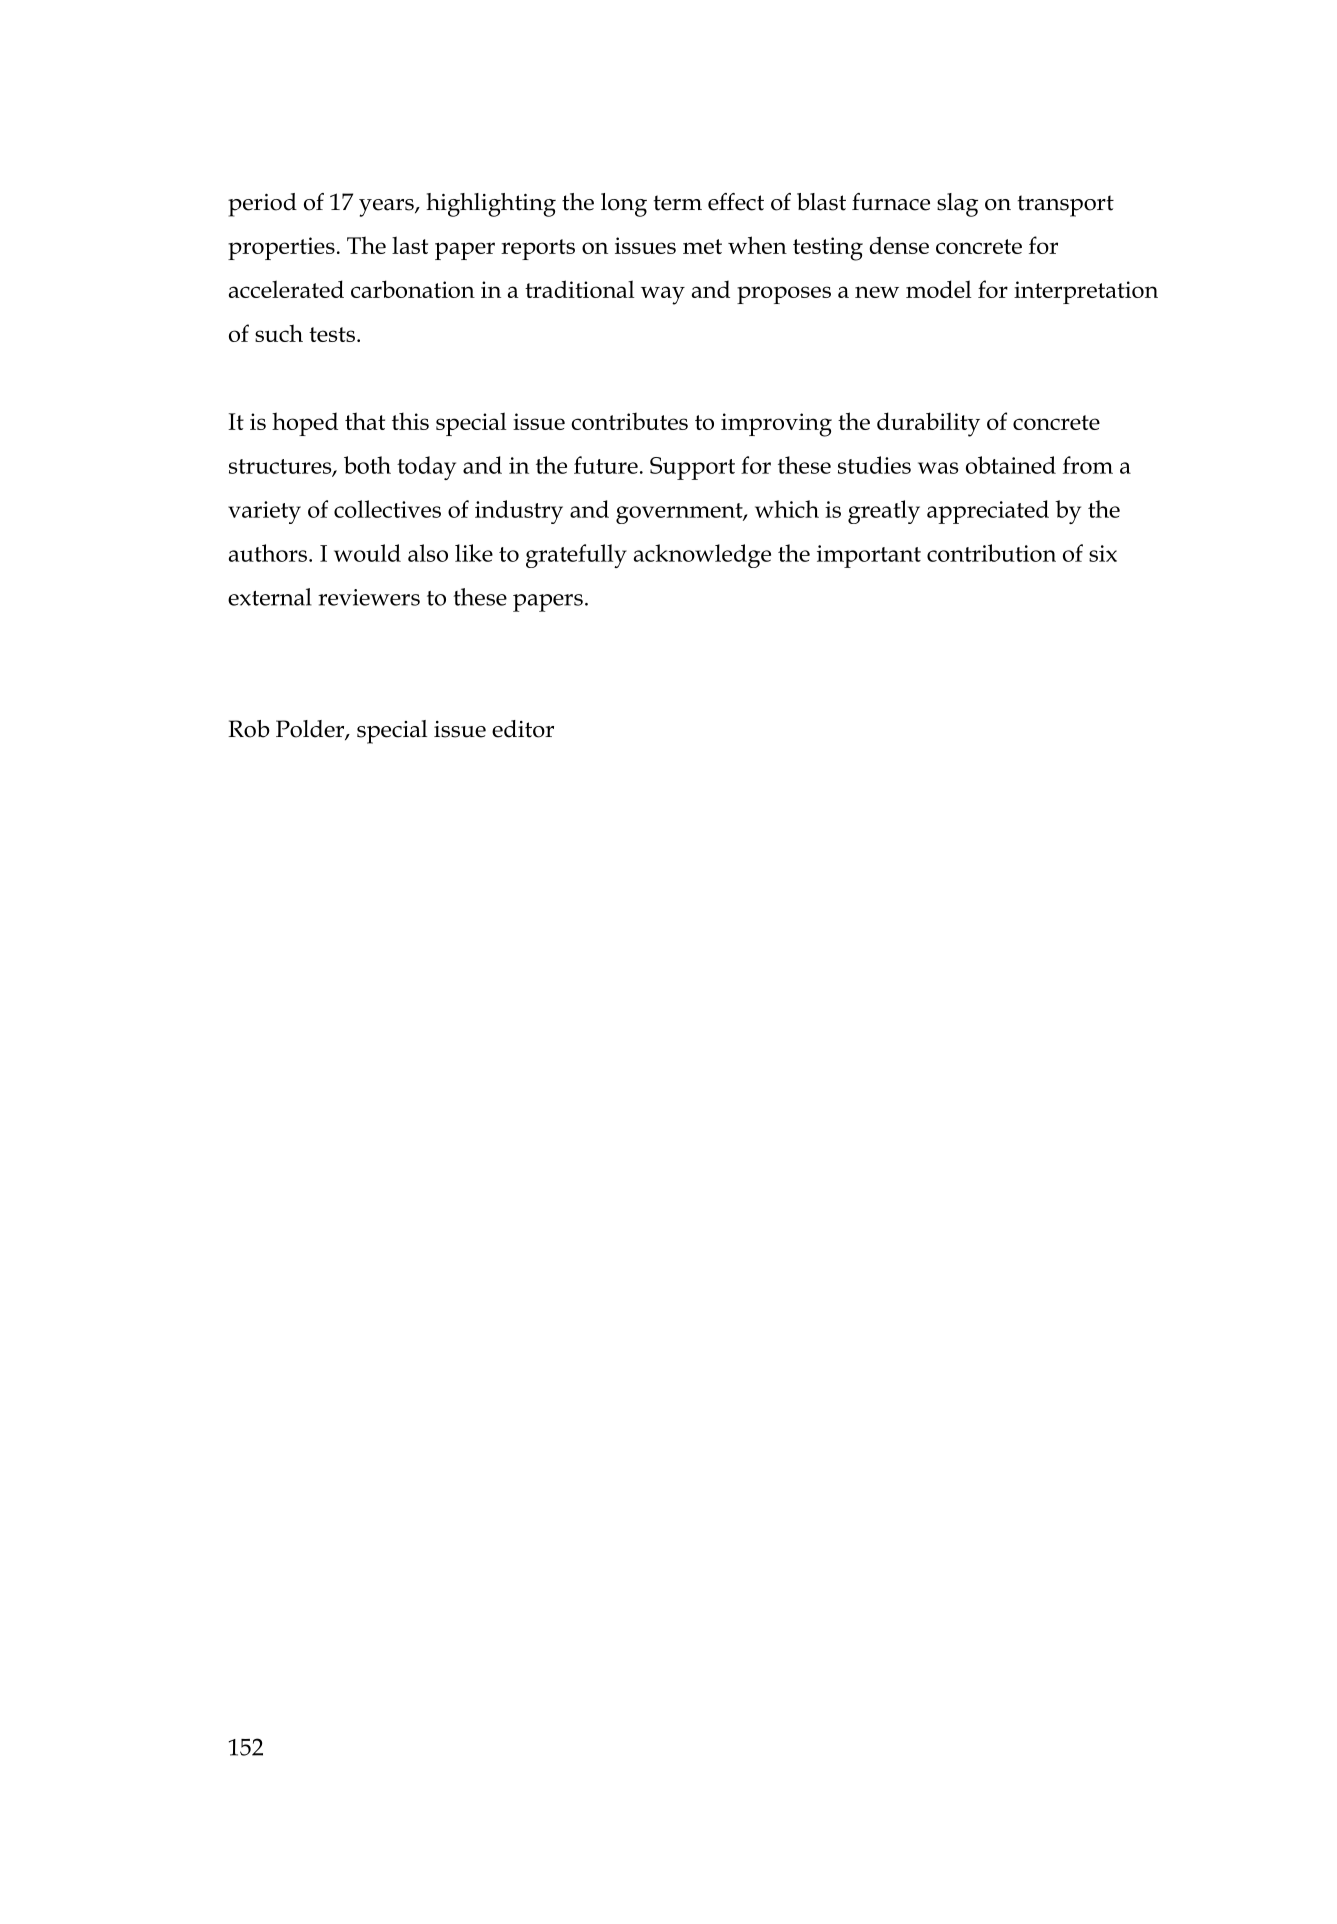 The height and width of the page is (1924, 1337). I want to click on years, so click(387, 208).
